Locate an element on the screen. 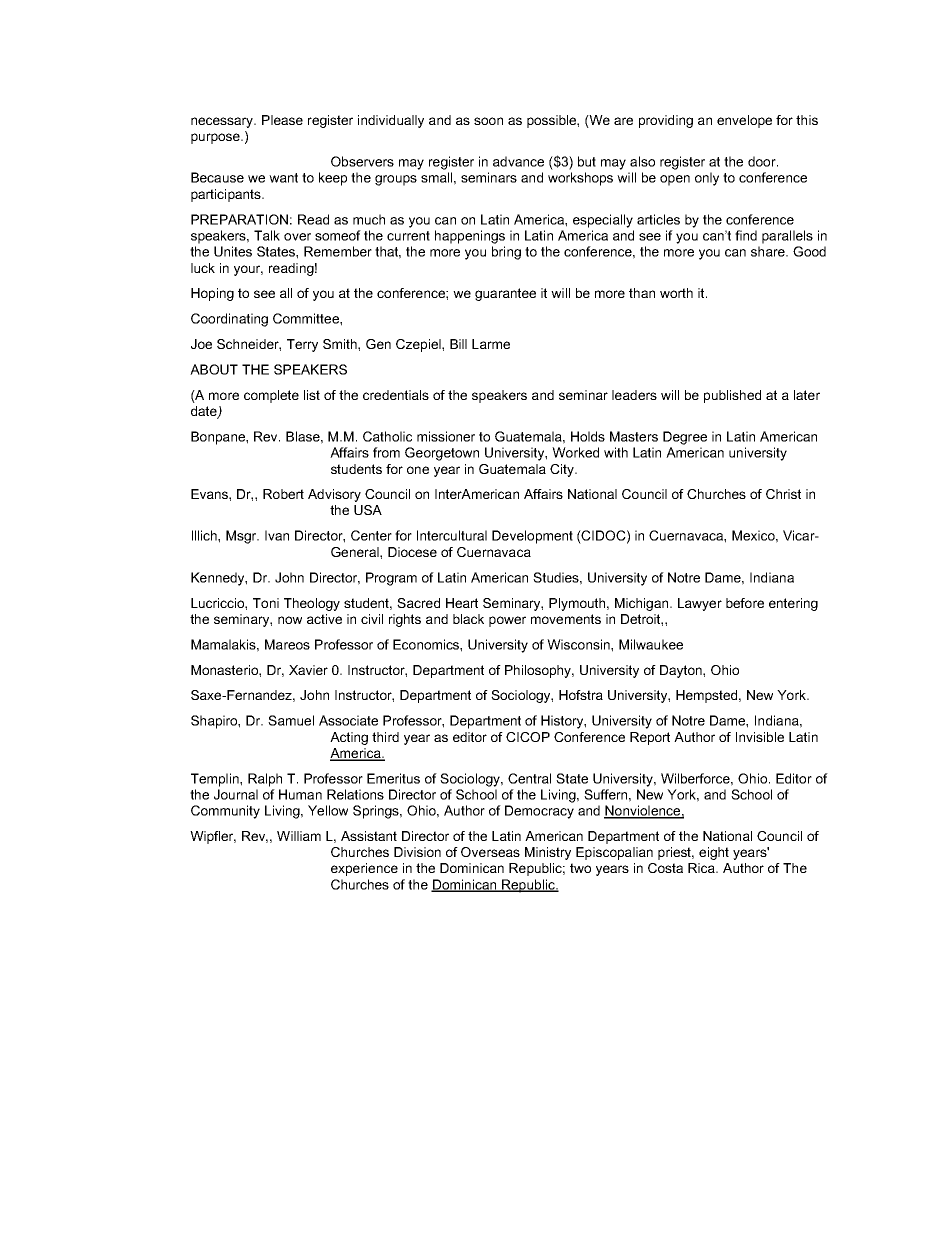  Central is located at coordinates (529, 778).
